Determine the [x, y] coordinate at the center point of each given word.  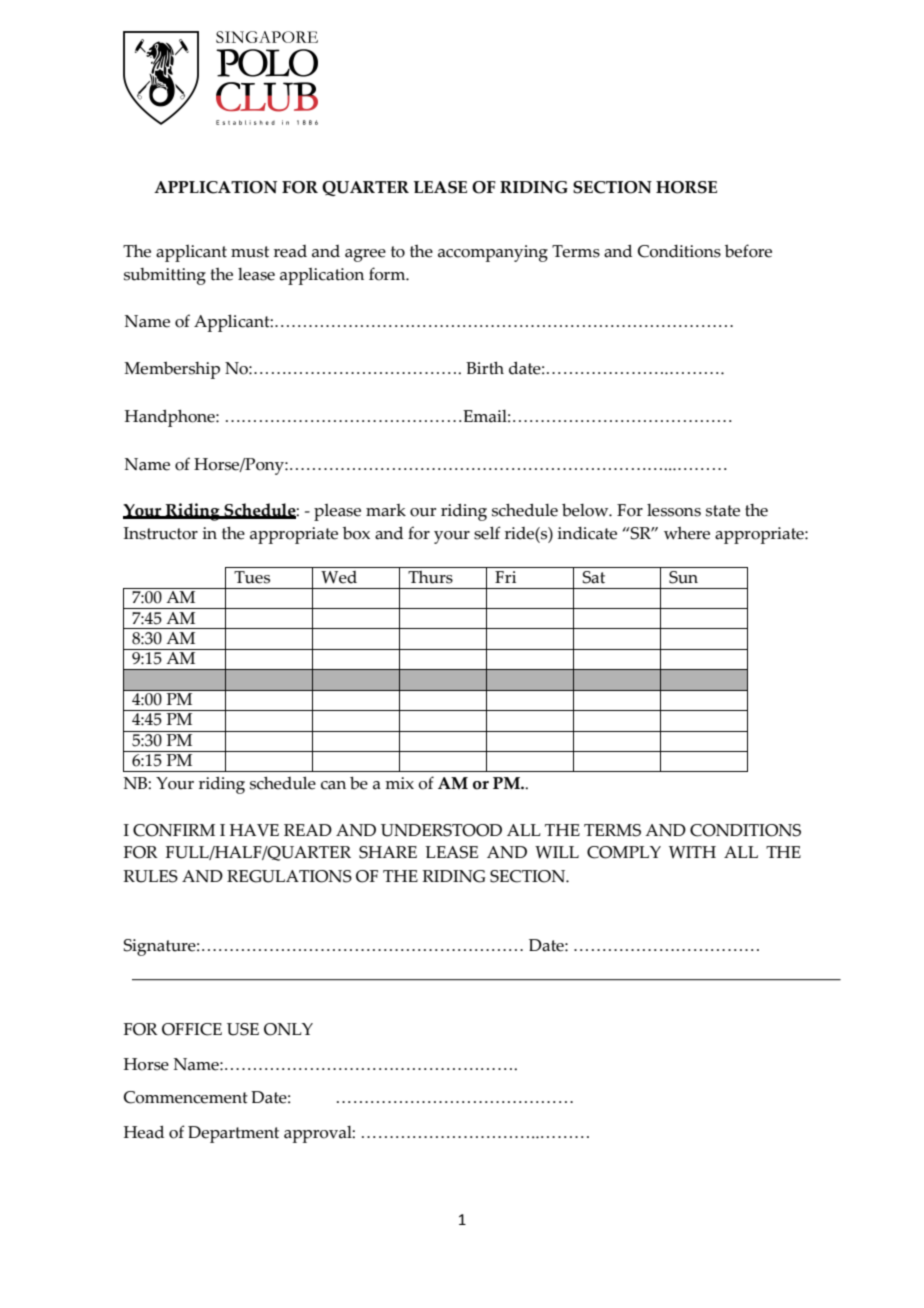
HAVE [254, 830]
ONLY [288, 1029]
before [748, 251]
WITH [692, 852]
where [687, 533]
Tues [252, 577]
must [250, 252]
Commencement [186, 1097]
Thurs [430, 577]
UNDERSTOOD [441, 830]
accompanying [493, 253]
